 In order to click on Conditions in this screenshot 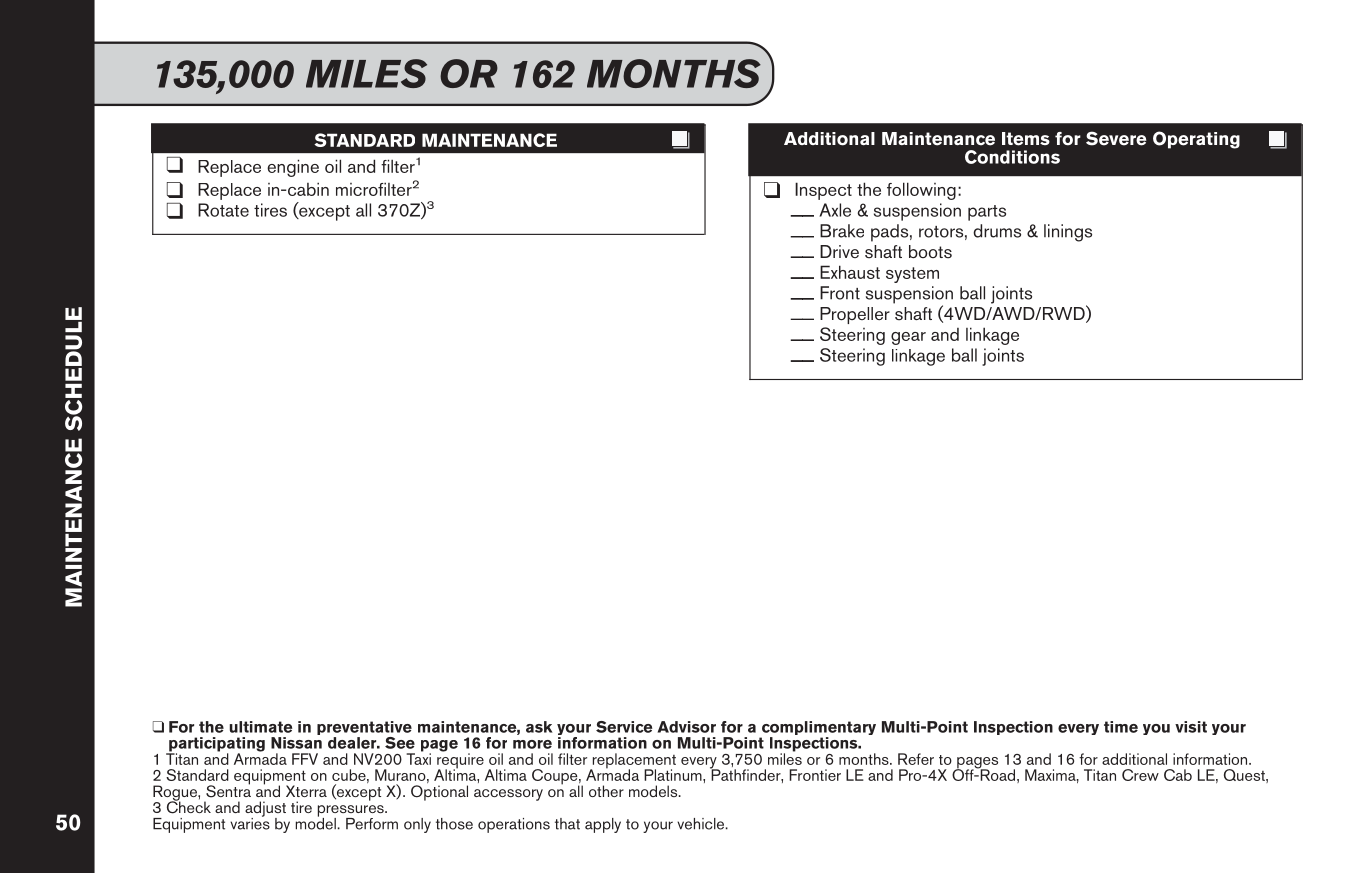, I will do `click(1012, 157)`.
